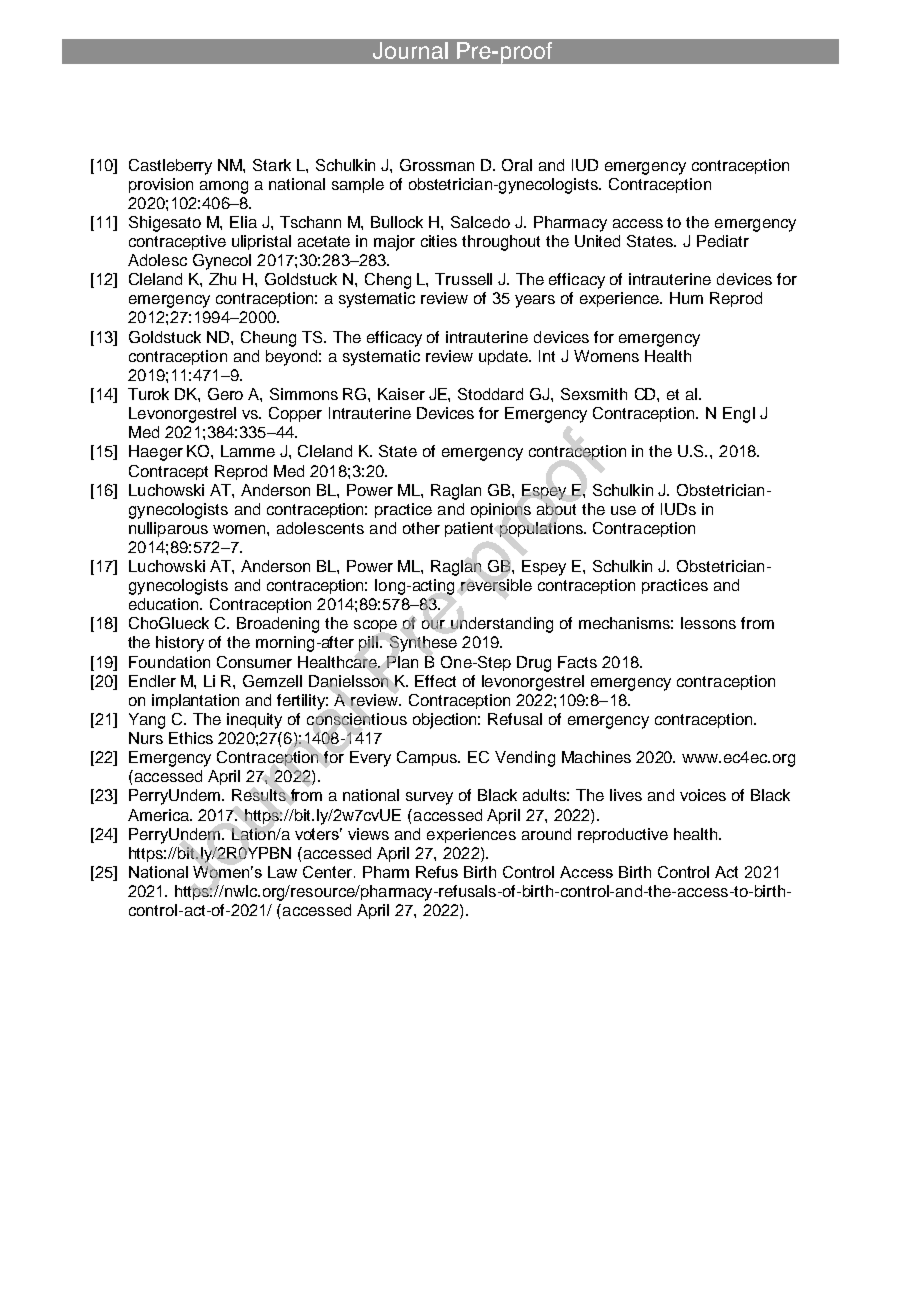  What do you see at coordinates (282, 872) in the page?
I see `Law` at bounding box center [282, 872].
